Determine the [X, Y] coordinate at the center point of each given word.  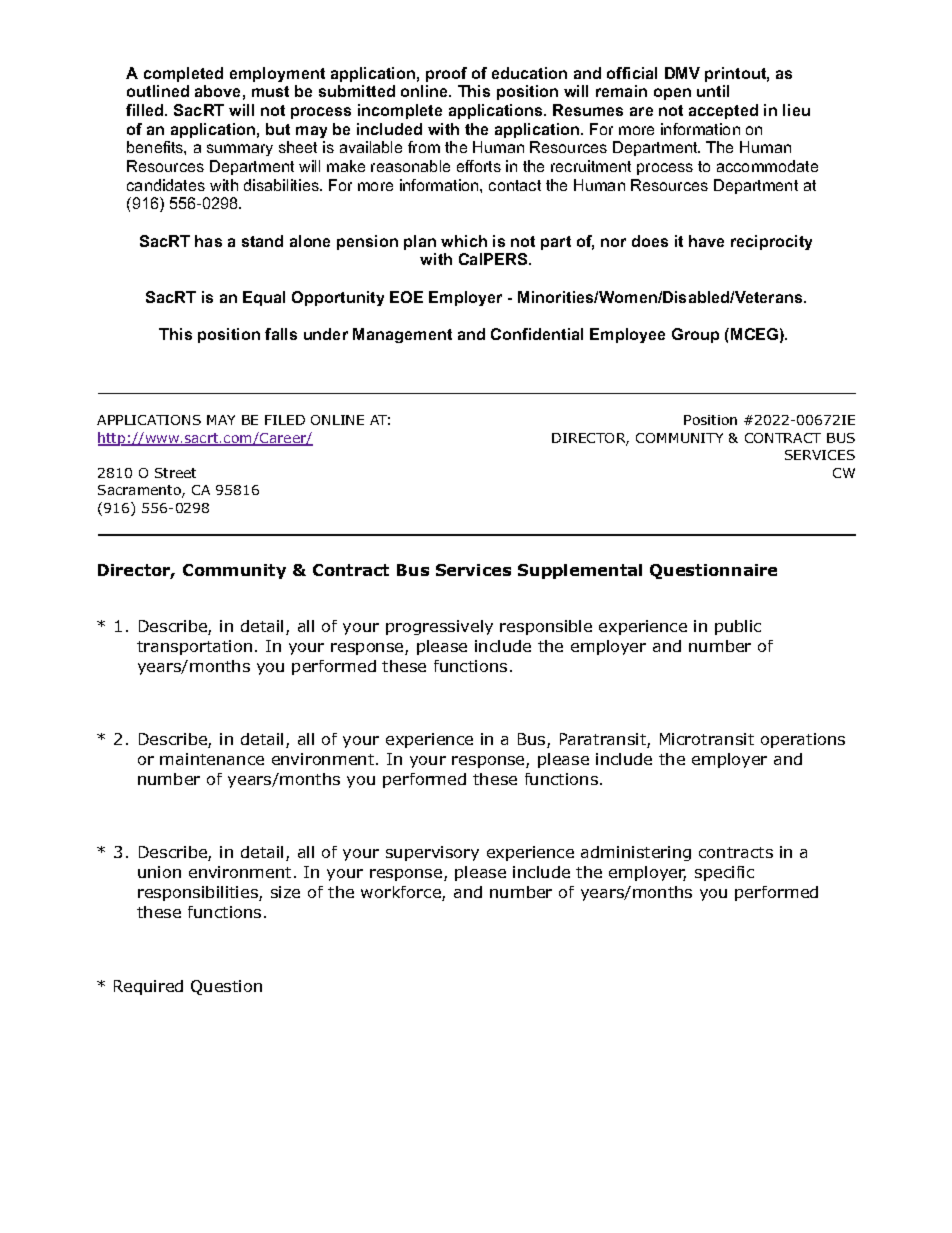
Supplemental [580, 571]
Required [148, 987]
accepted [723, 111]
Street [175, 473]
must [270, 91]
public [738, 627]
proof [446, 74]
